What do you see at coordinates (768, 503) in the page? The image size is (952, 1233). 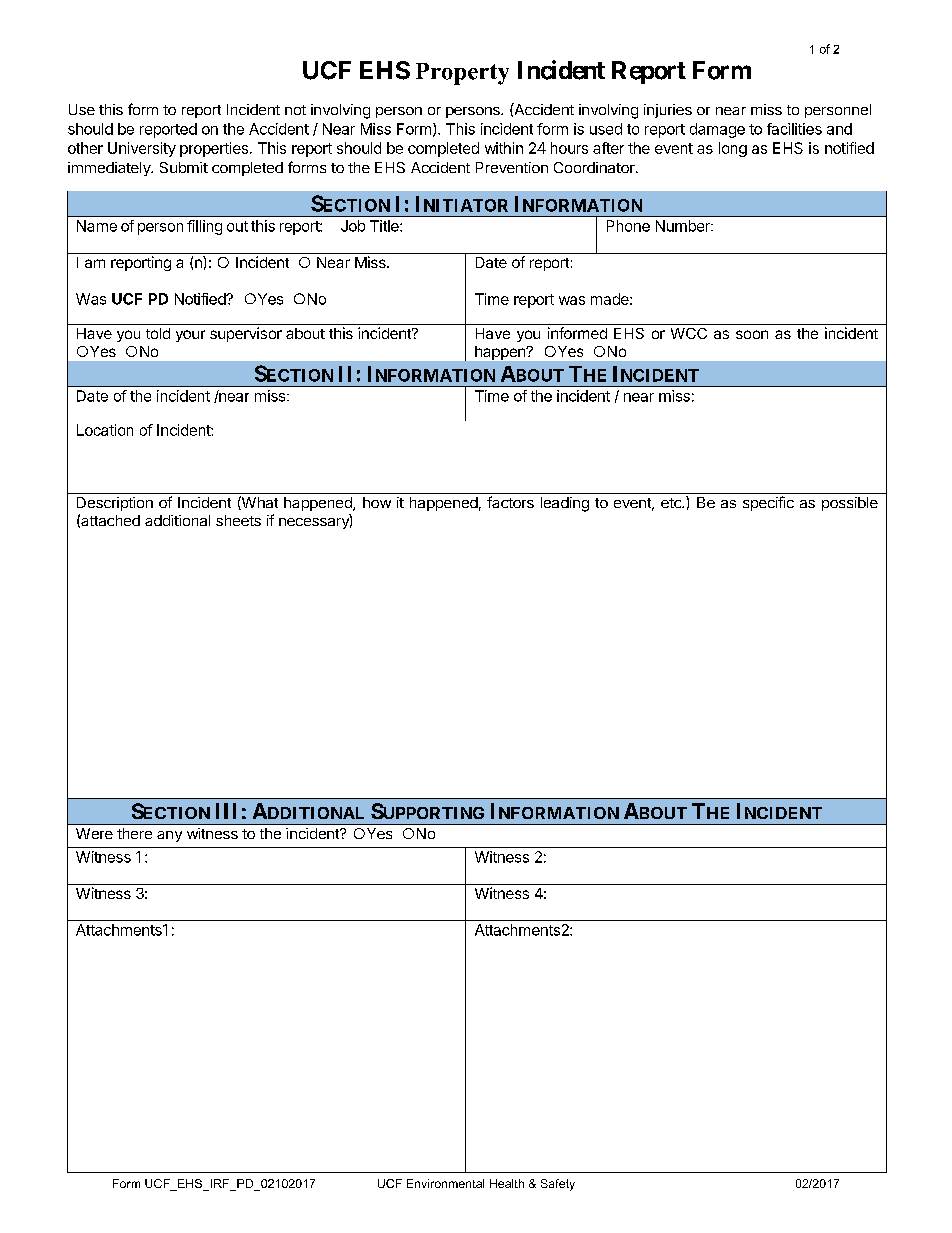 I see `specific` at bounding box center [768, 503].
